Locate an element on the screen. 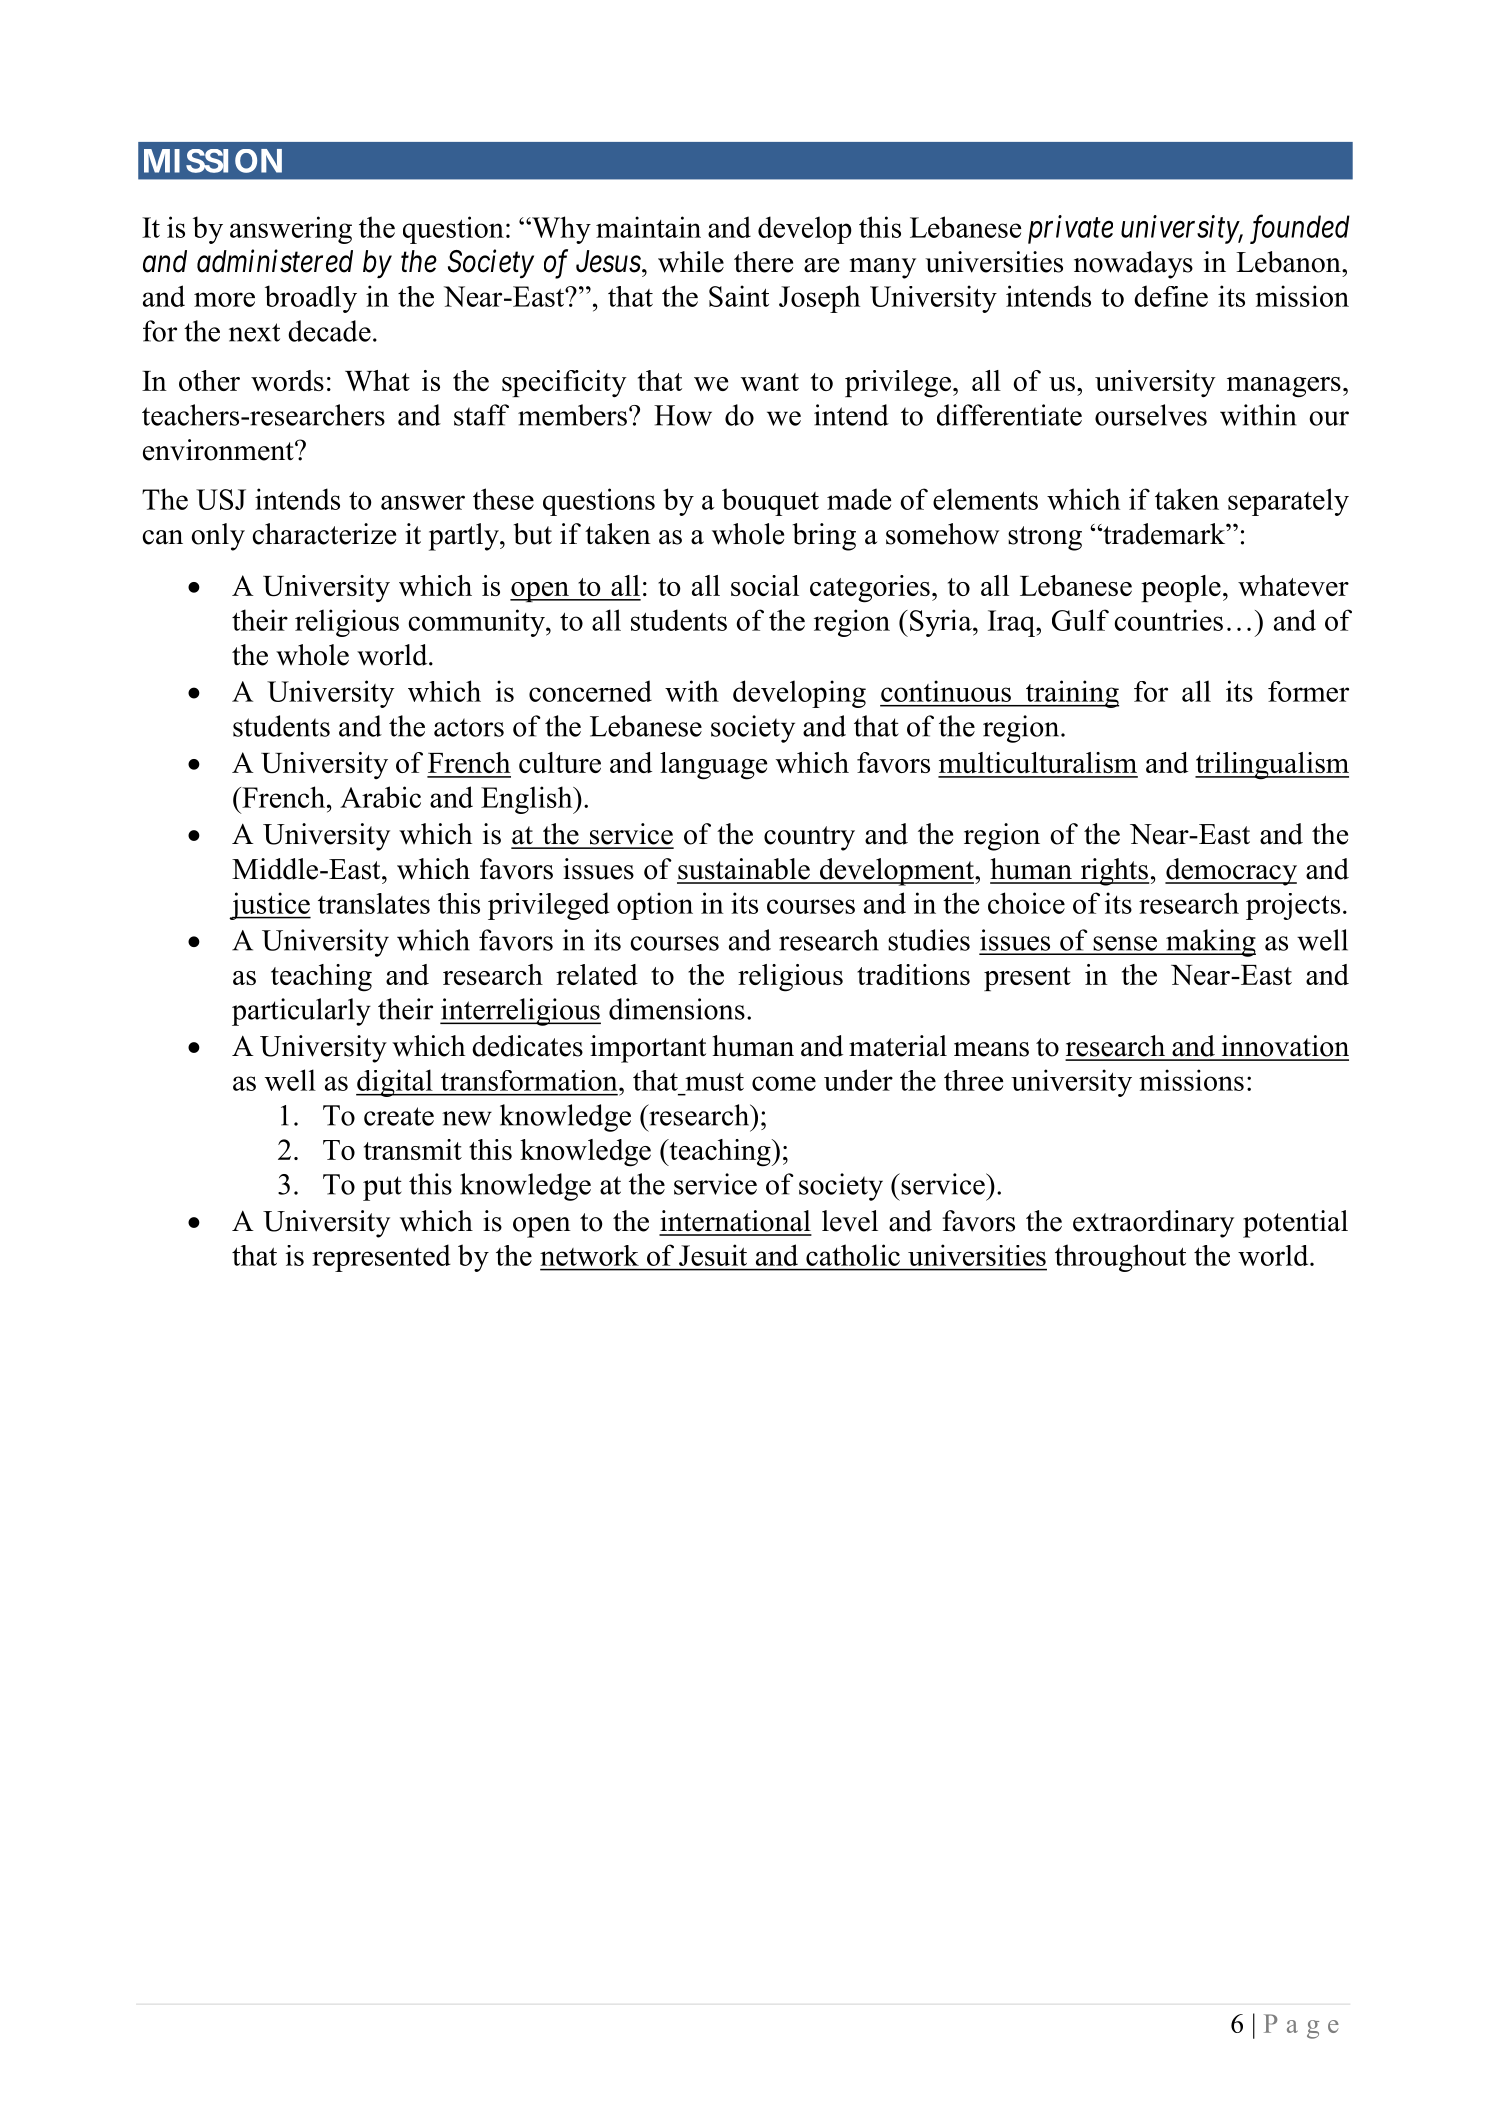 This screenshot has width=1491, height=2109. rights is located at coordinates (1113, 872).
